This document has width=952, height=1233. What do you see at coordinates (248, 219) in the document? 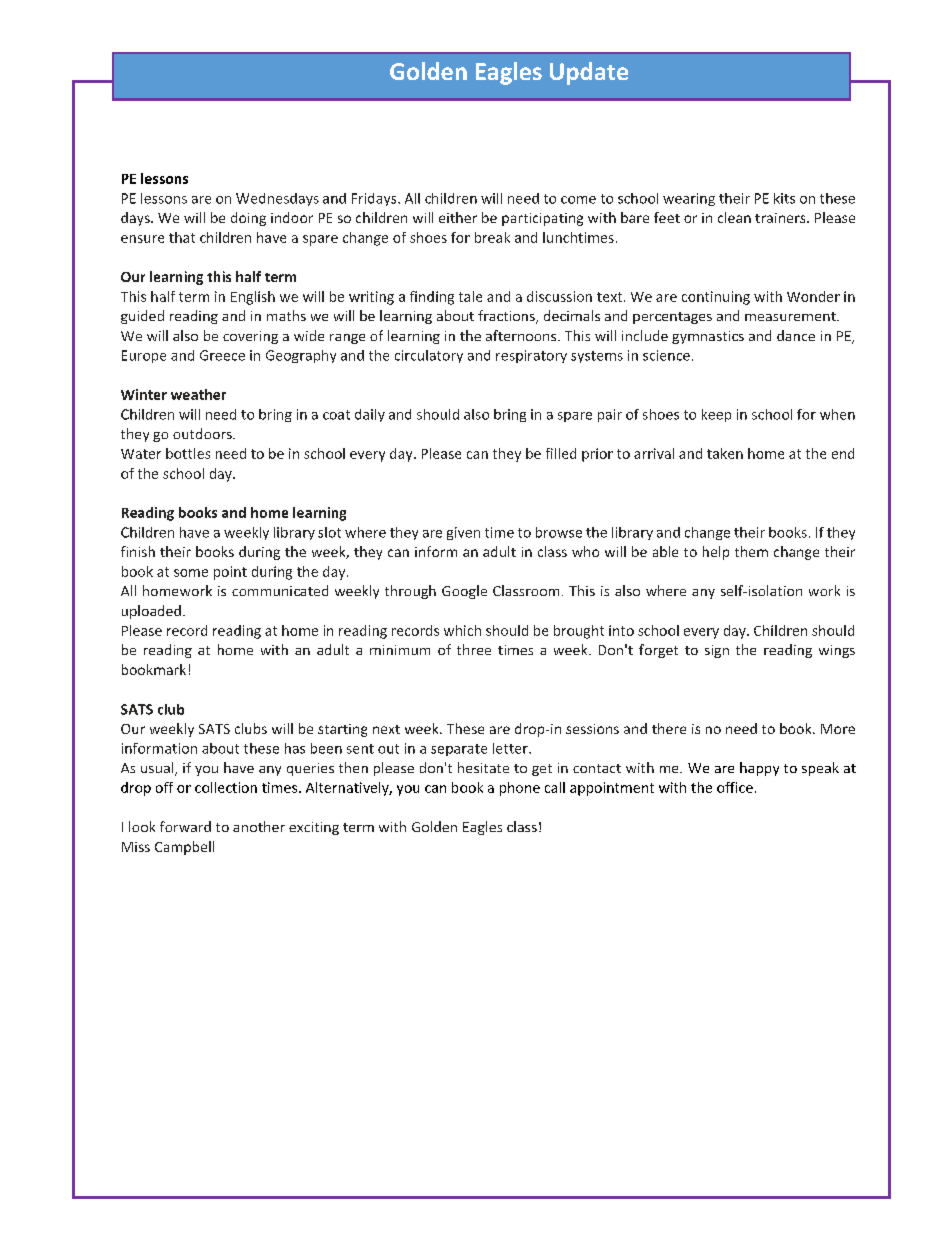
I see `doing` at bounding box center [248, 219].
